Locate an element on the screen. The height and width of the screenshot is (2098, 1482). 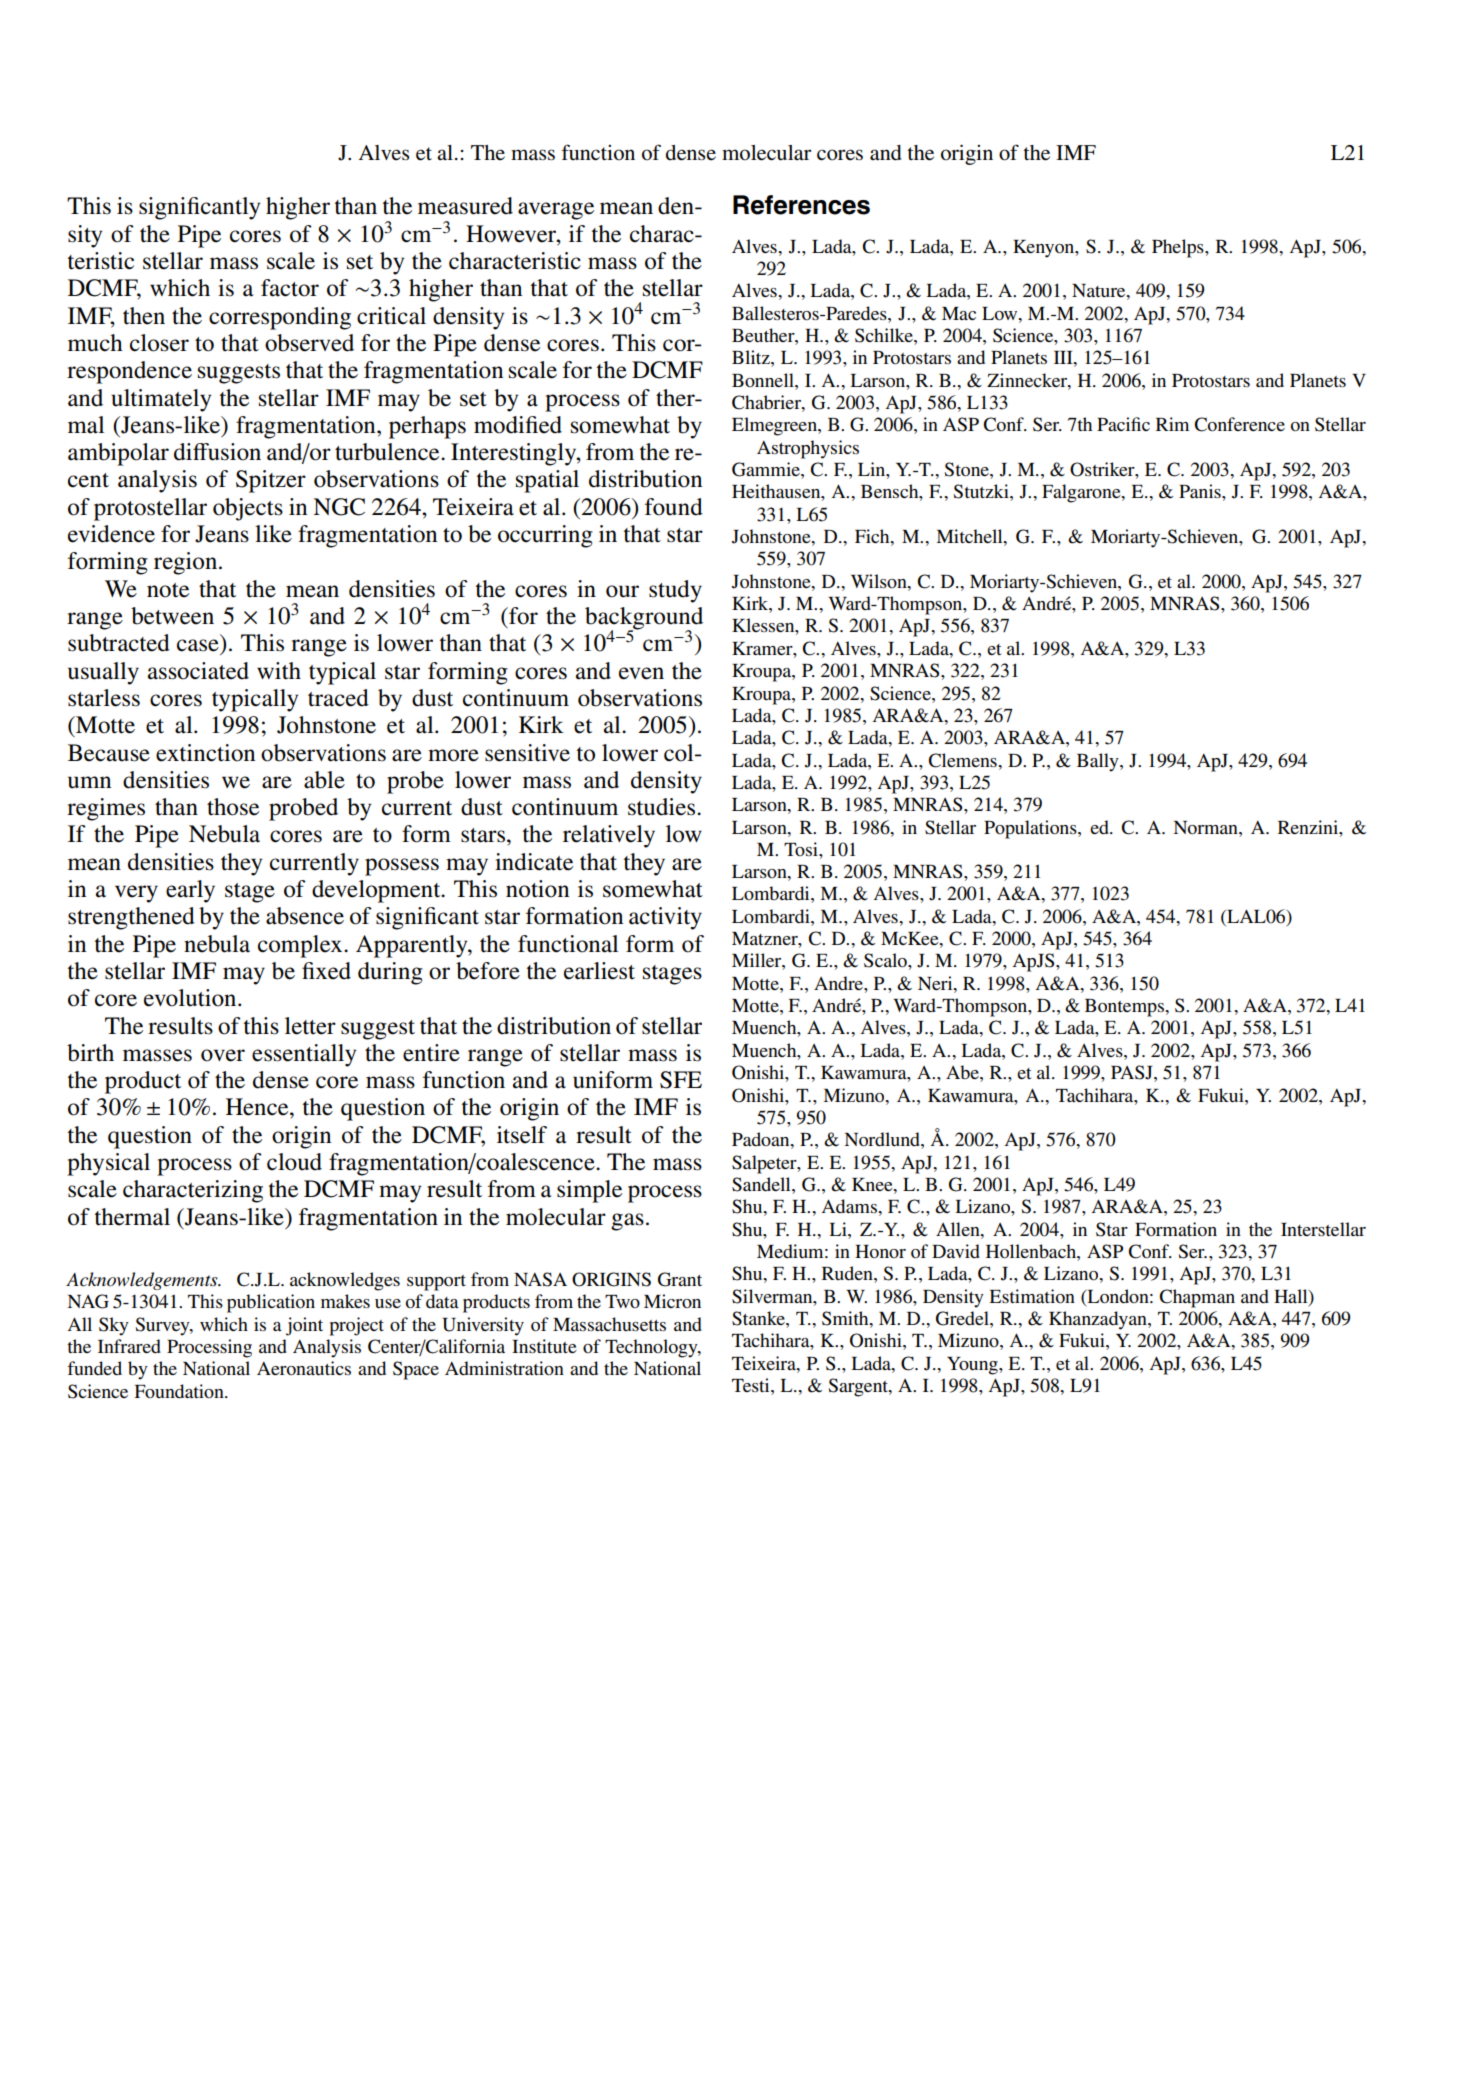
publication is located at coordinates (271, 1303).
